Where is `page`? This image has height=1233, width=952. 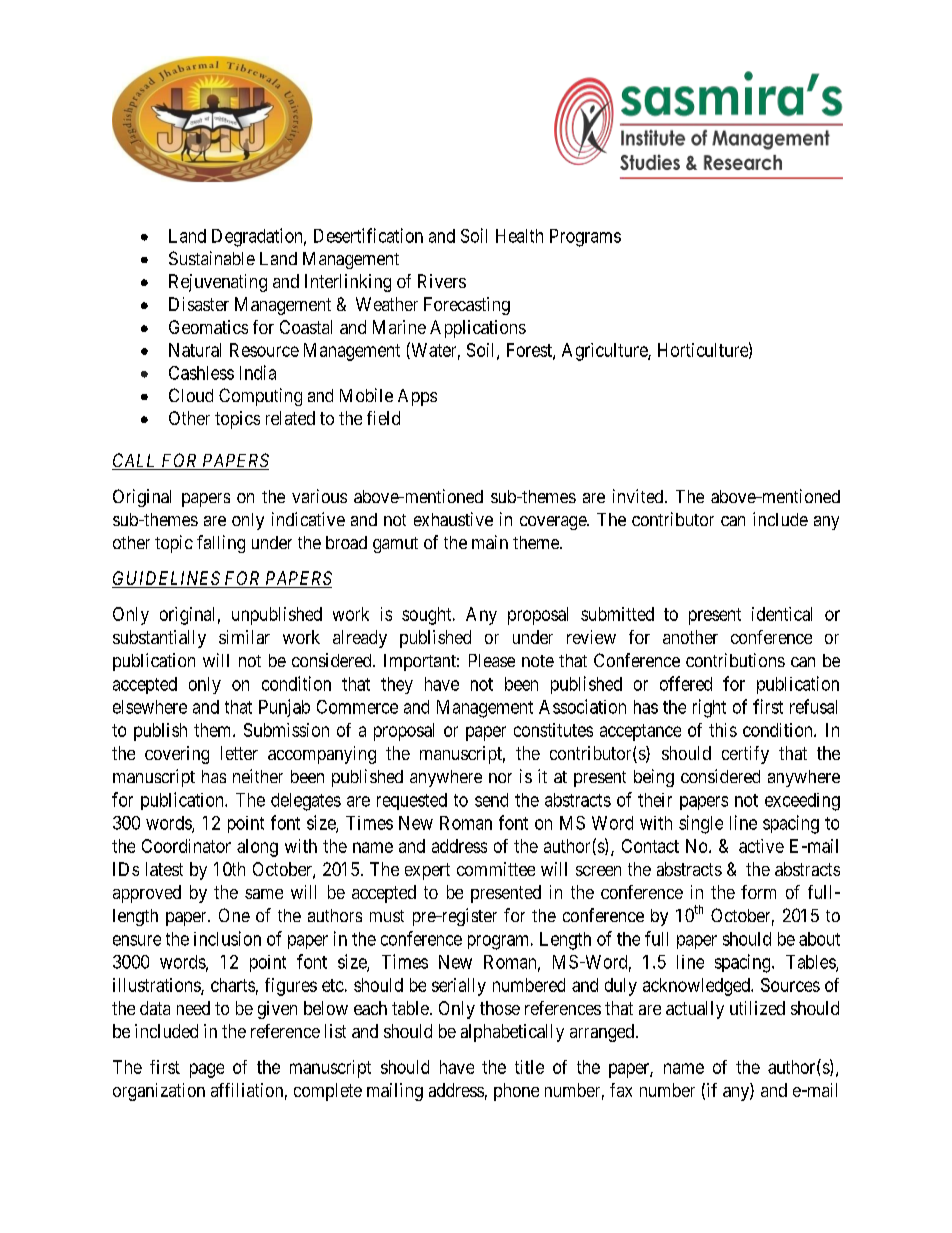 page is located at coordinates (207, 1070).
